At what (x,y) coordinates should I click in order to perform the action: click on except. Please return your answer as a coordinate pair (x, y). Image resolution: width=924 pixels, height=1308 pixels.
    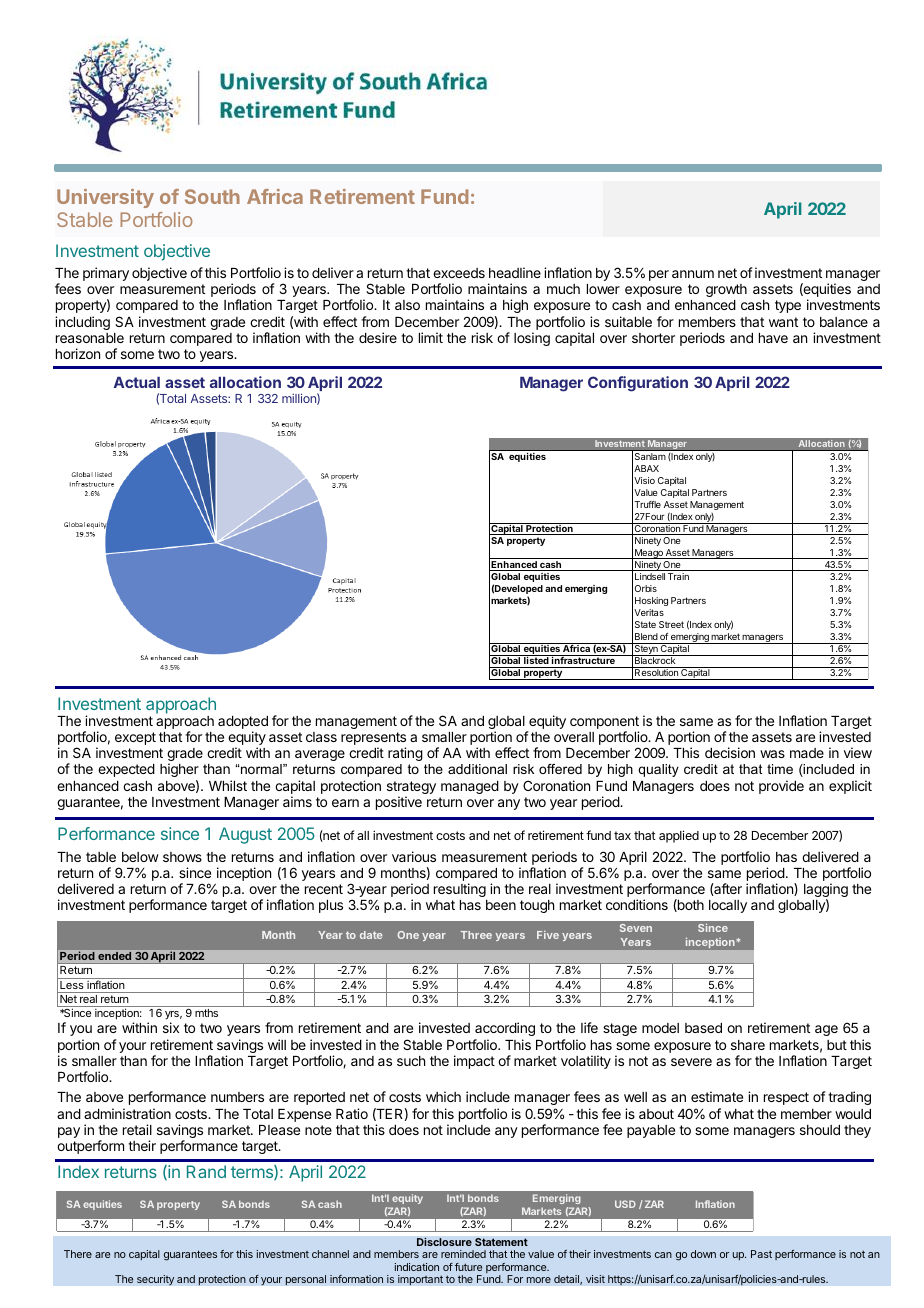
    Looking at the image, I should click on (135, 738).
